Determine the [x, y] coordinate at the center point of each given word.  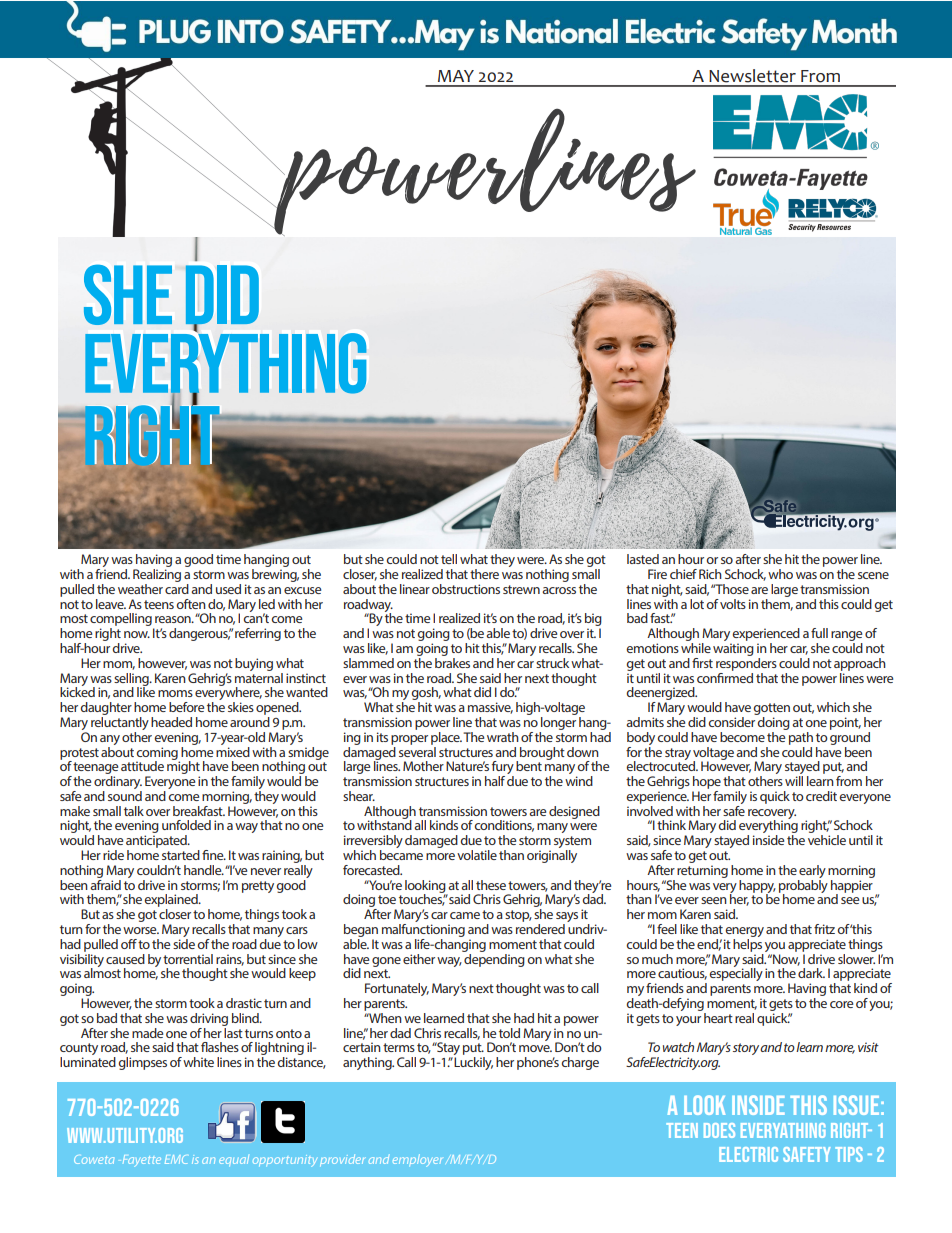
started [181, 855]
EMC [176, 1159]
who [780, 574]
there [484, 574]
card [177, 587]
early [812, 871]
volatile [477, 855]
